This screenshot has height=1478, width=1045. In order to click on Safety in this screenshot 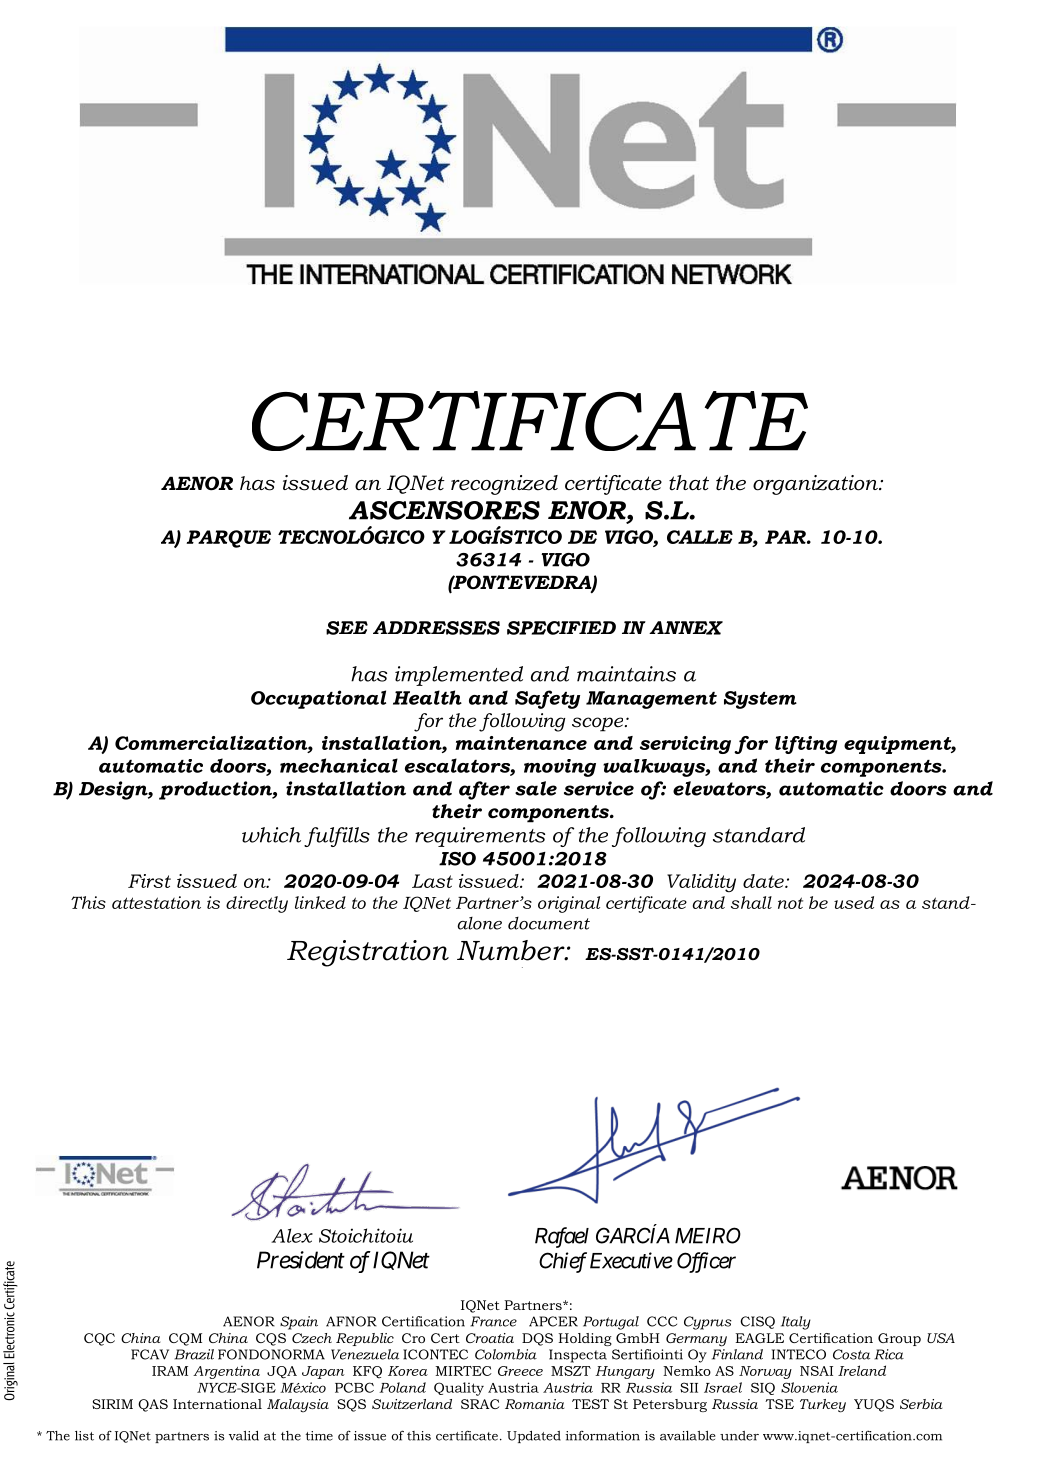, I will do `click(547, 699)`.
